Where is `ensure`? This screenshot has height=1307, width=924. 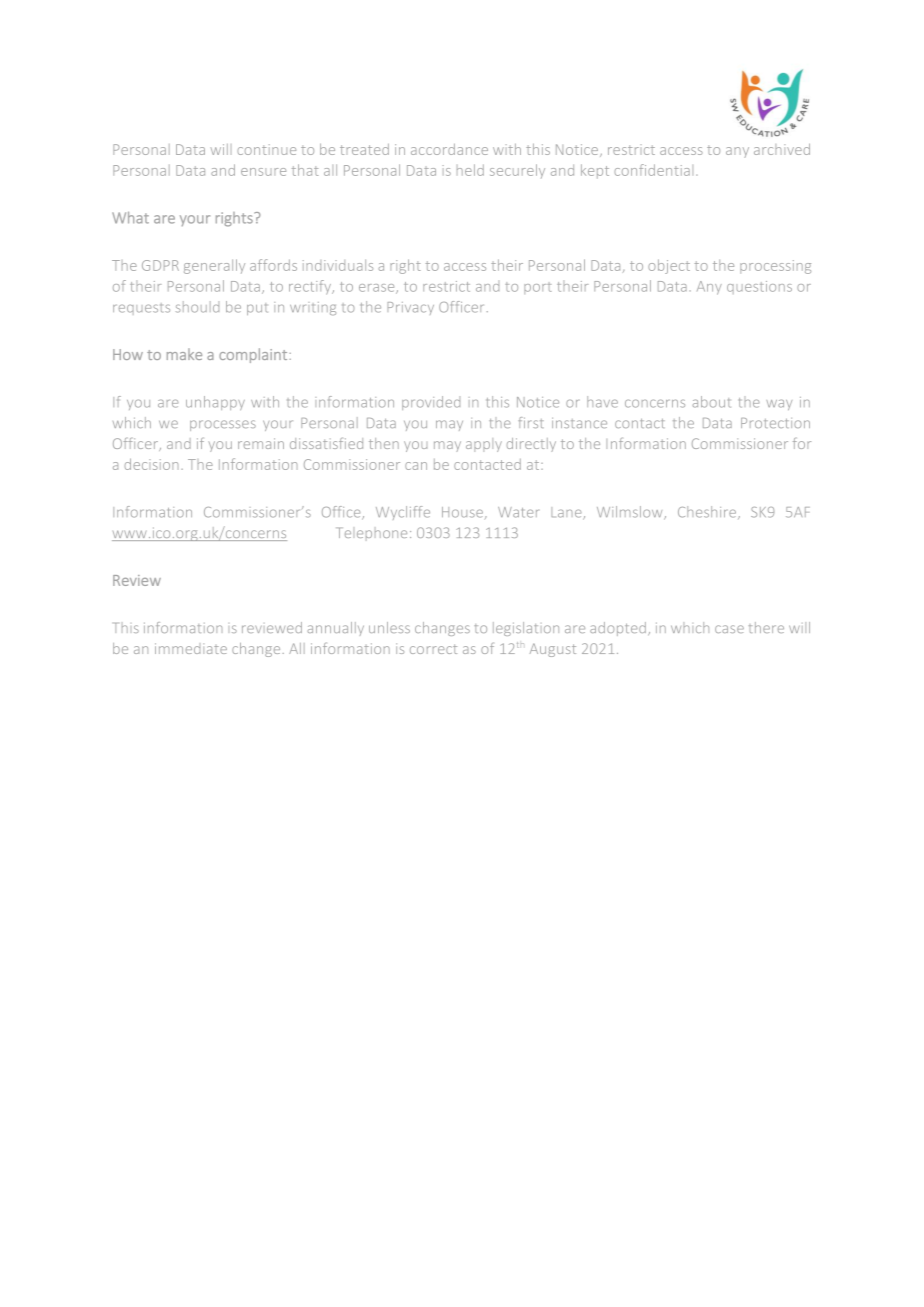
ensure is located at coordinates (263, 172).
